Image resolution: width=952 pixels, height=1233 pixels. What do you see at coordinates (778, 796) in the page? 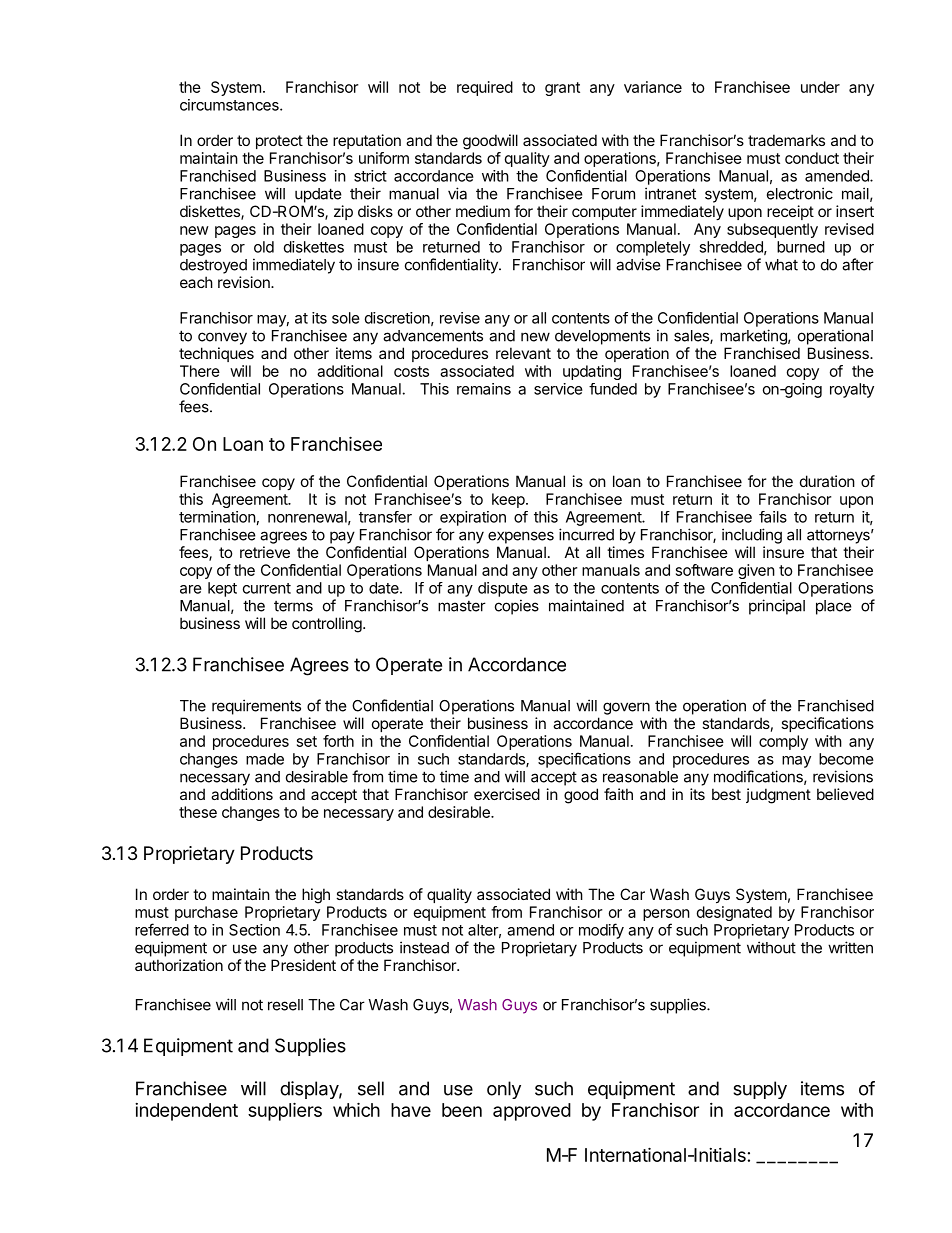
I see `judgment` at bounding box center [778, 796].
